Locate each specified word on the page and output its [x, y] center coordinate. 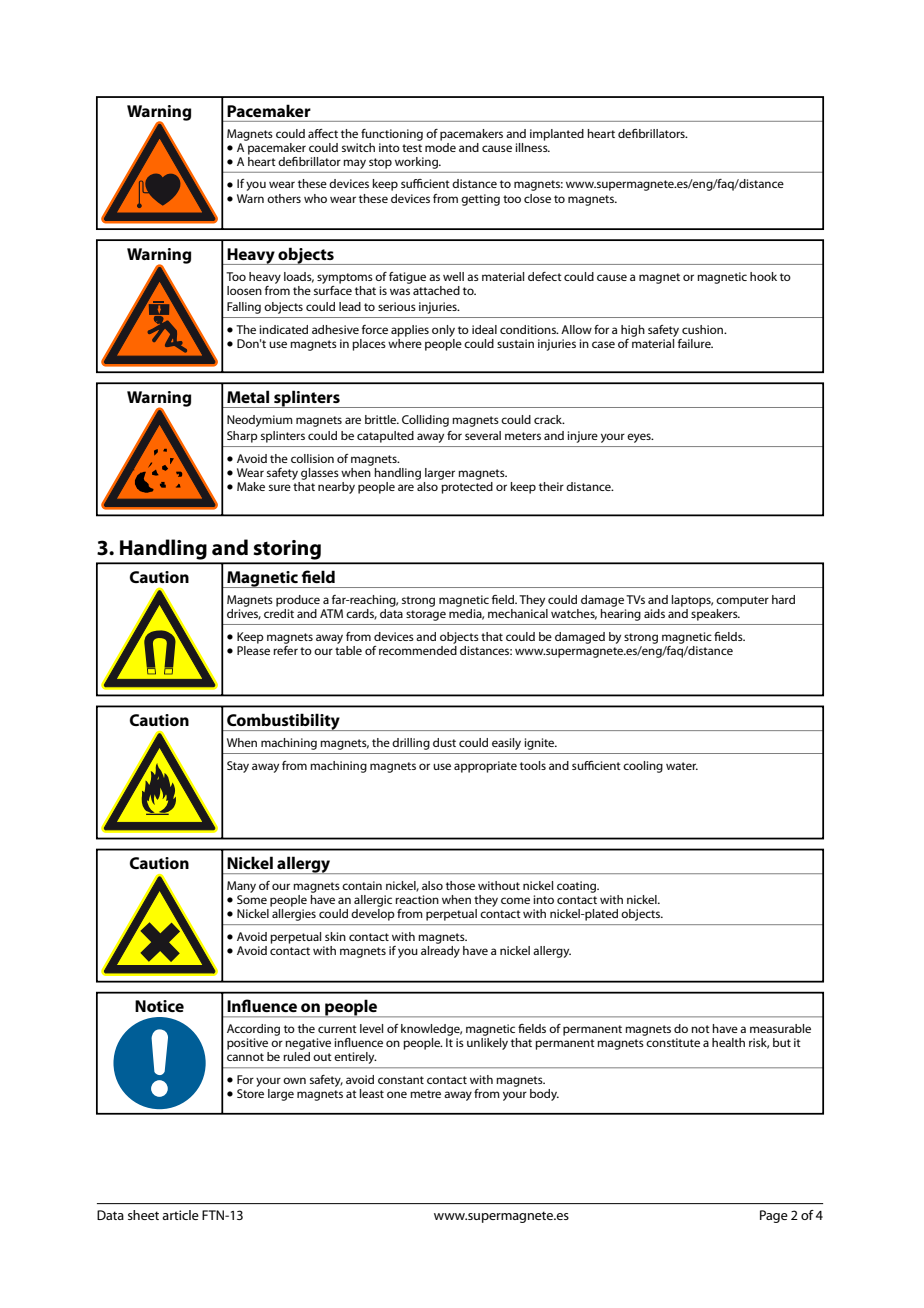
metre [425, 1094]
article [180, 1215]
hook [763, 276]
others [284, 198]
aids [654, 613]
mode [440, 146]
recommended [418, 649]
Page [774, 1216]
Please [253, 649]
